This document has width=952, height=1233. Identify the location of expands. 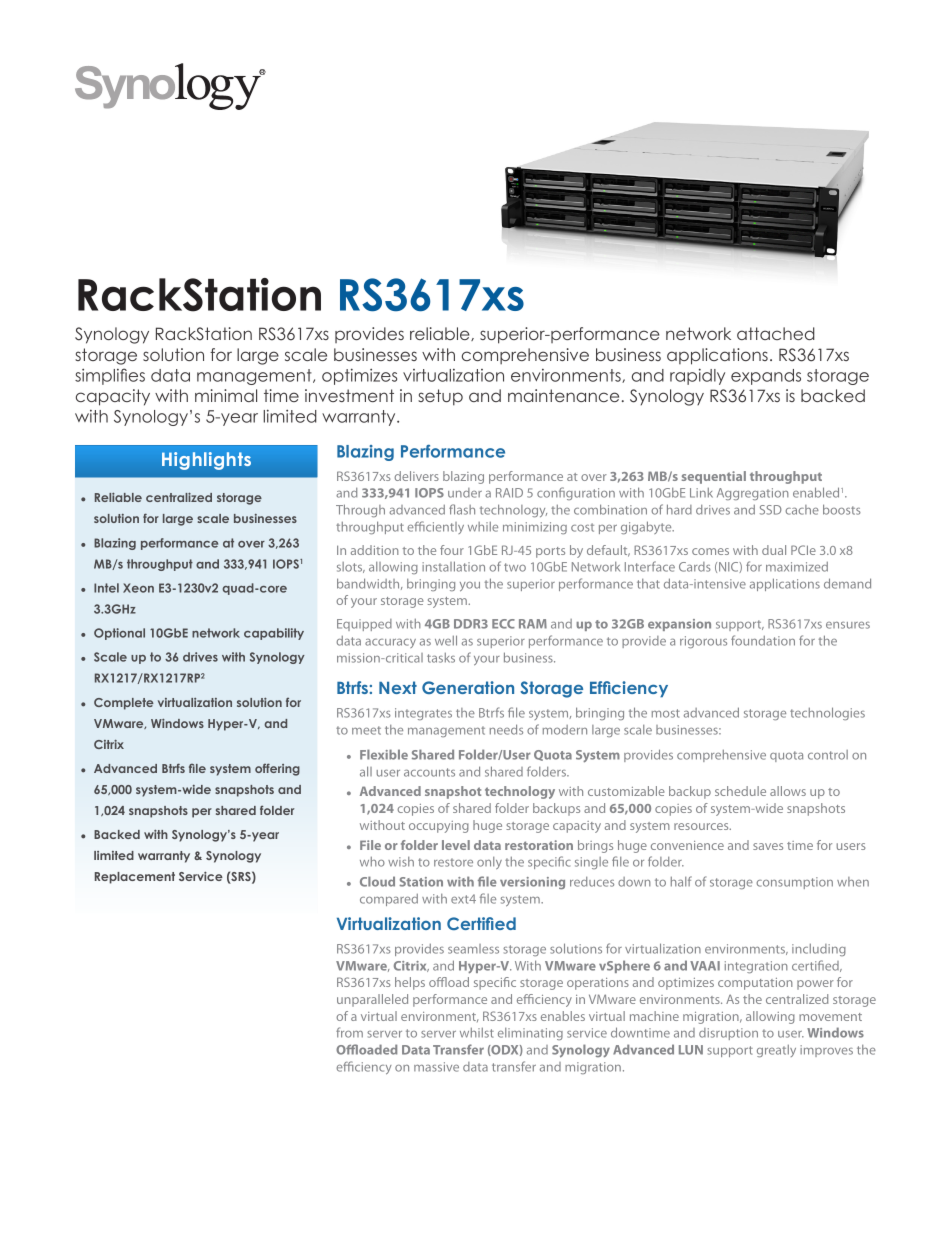
(766, 377).
